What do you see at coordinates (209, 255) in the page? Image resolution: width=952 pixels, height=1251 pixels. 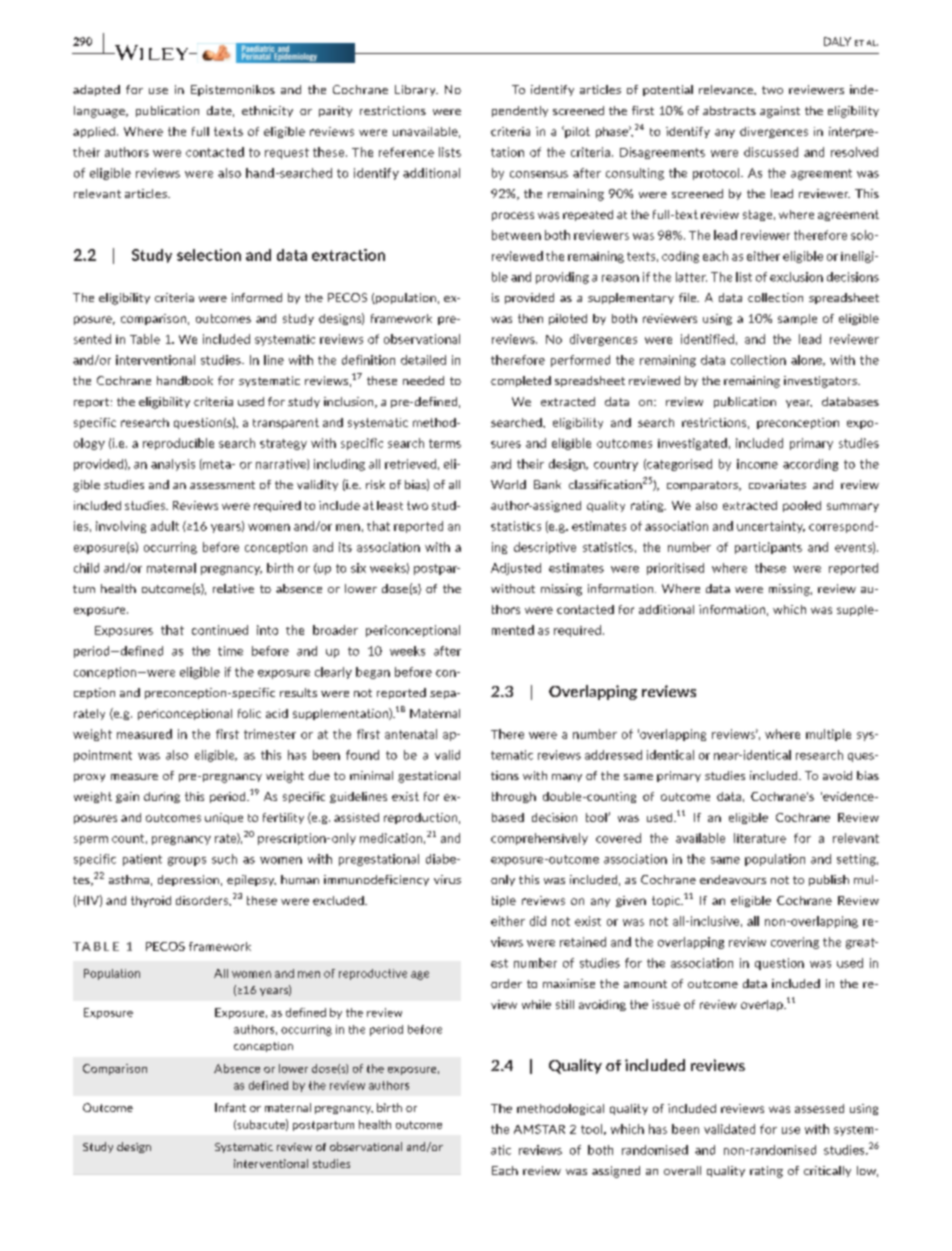 I see `selection` at bounding box center [209, 255].
